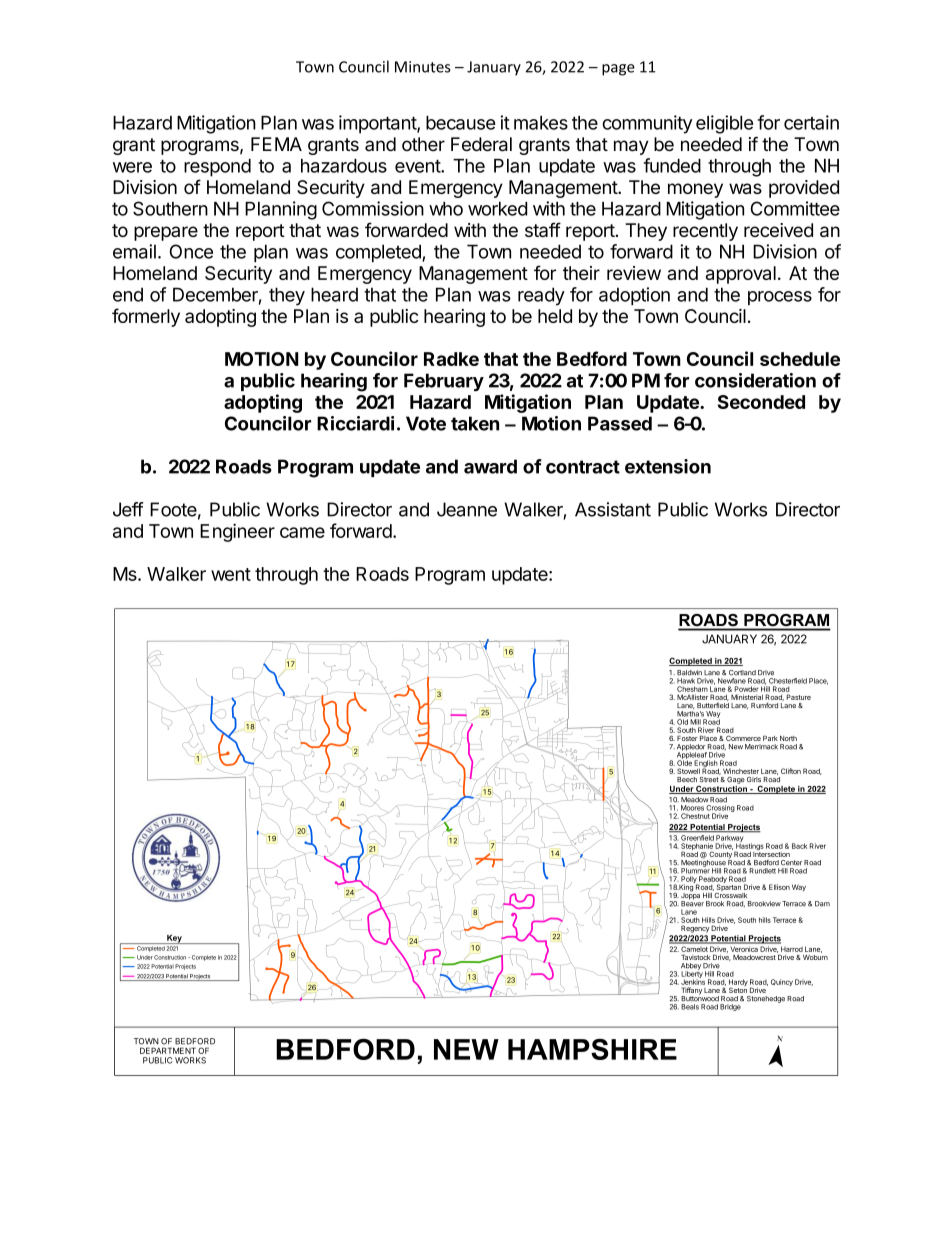  I want to click on Jeanne, so click(467, 509).
